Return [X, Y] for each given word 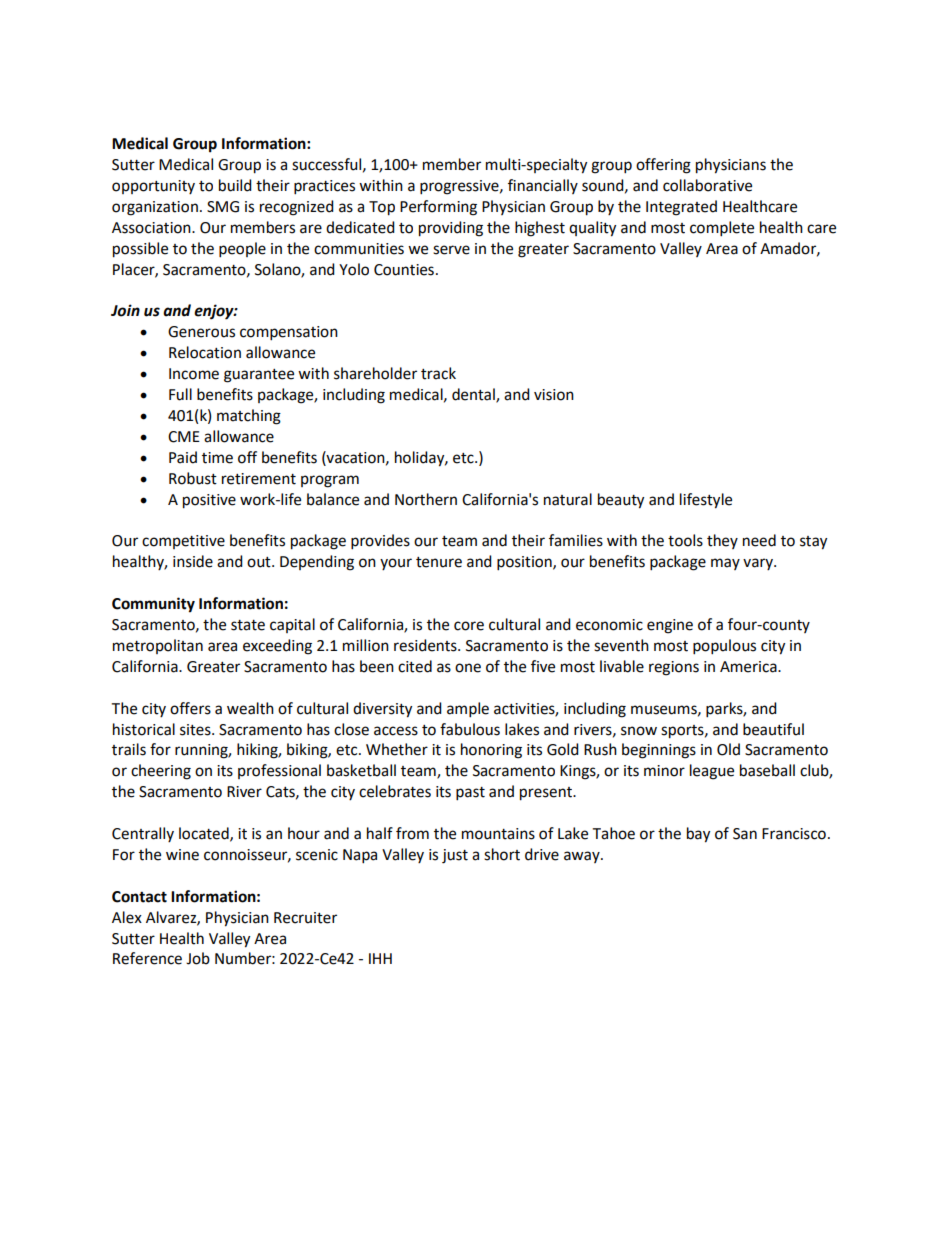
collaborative [707, 185]
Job [198, 958]
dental [474, 395]
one [468, 668]
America [749, 667]
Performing [438, 208]
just [455, 856]
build [235, 185]
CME [184, 437]
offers [190, 708]
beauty [621, 501]
